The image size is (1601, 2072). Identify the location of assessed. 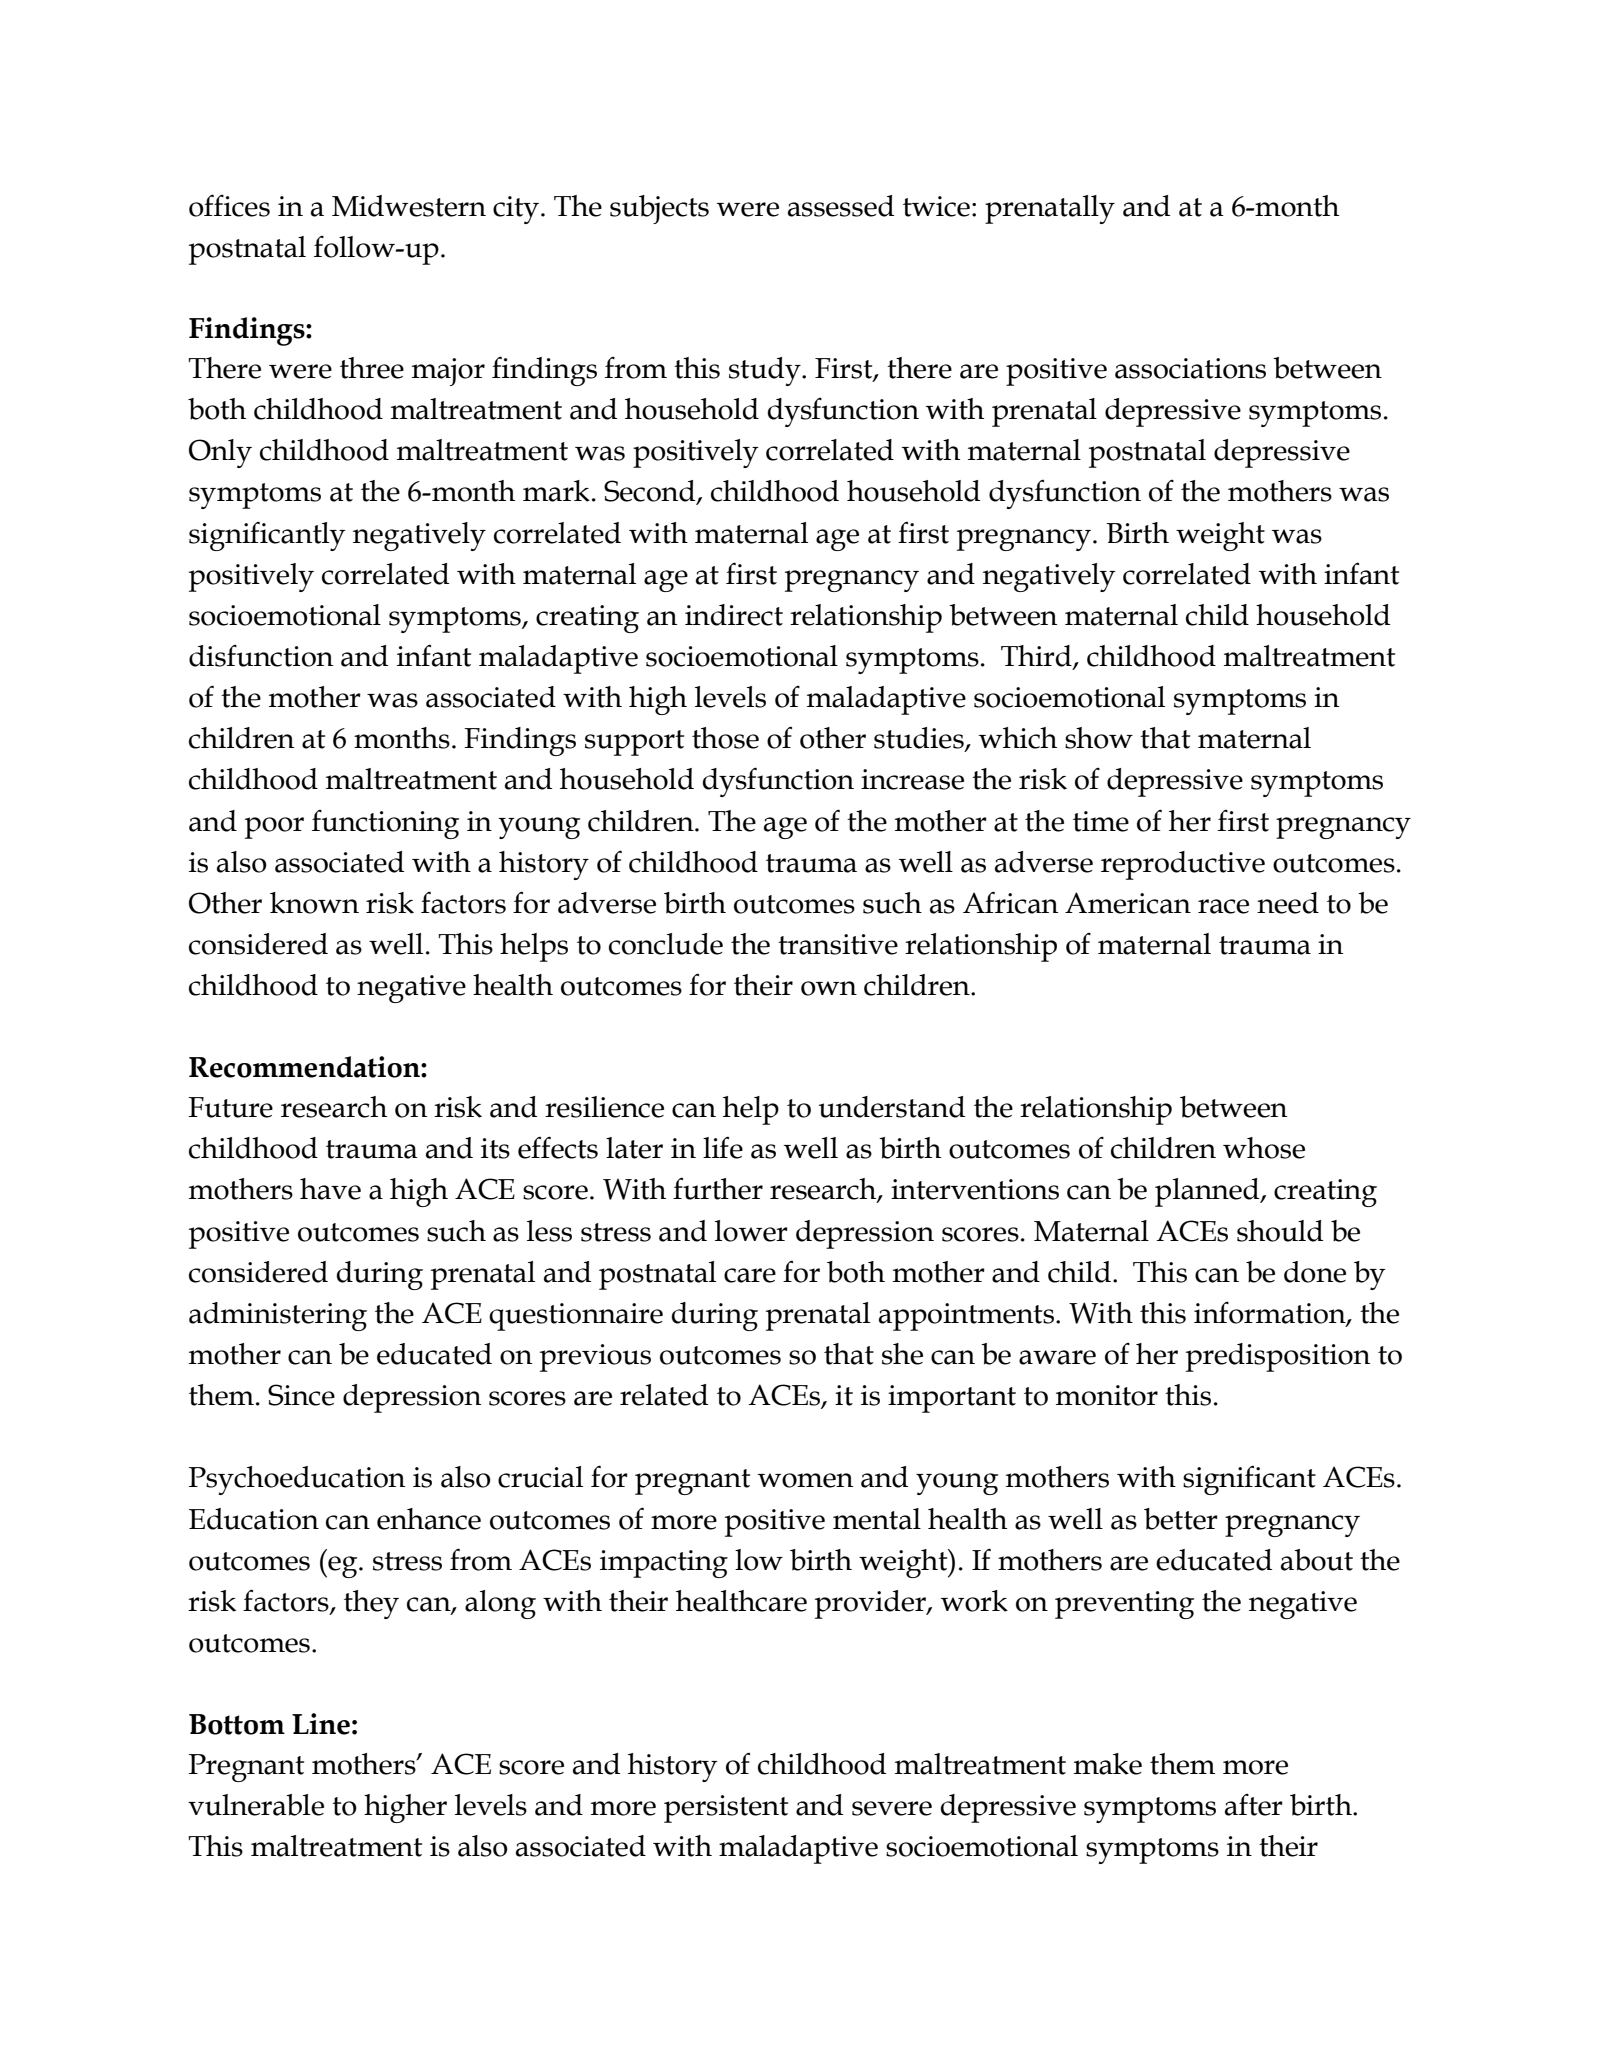
(841, 206).
